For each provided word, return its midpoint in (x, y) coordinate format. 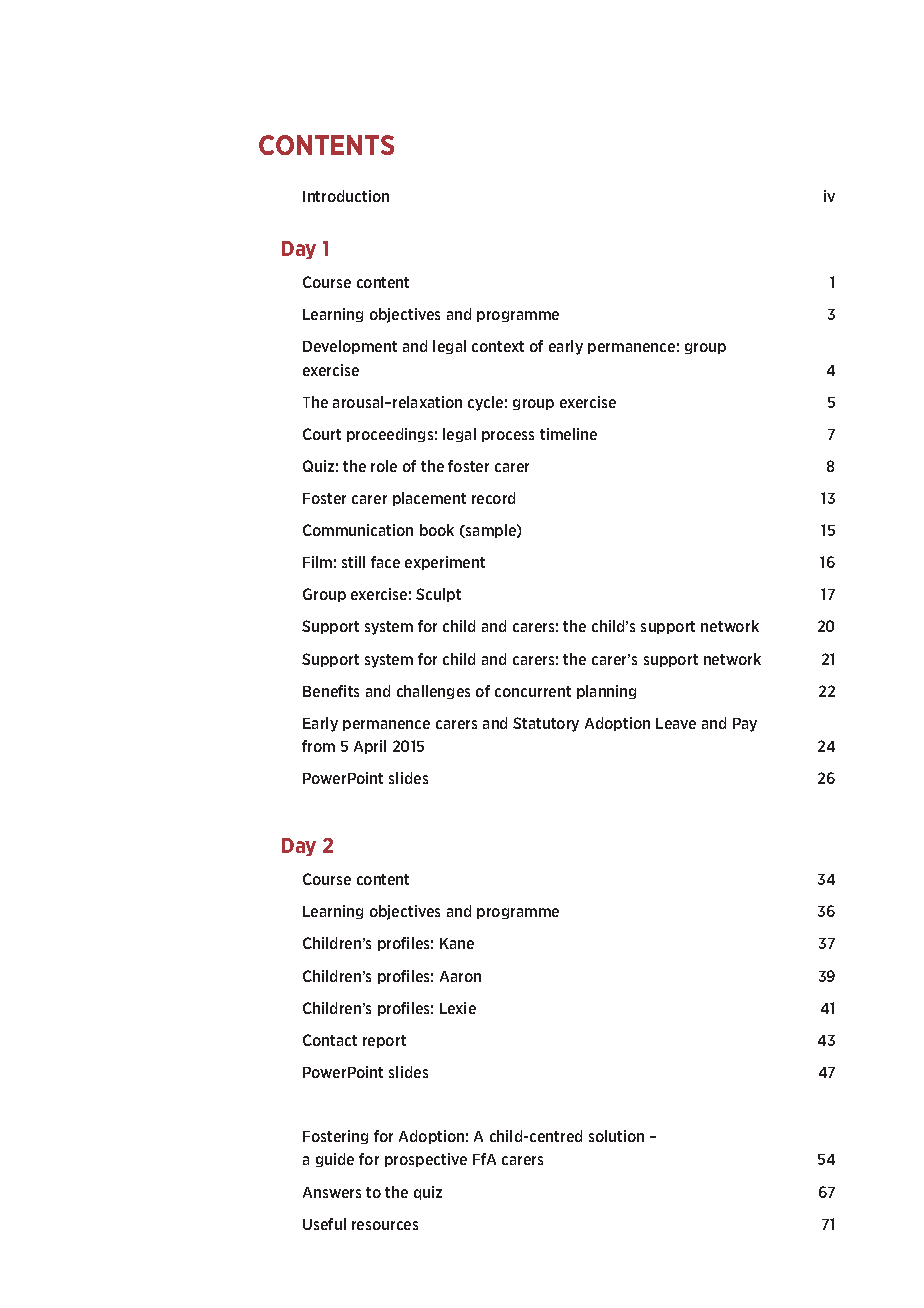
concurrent (533, 691)
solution (616, 1136)
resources (385, 1225)
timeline (568, 434)
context (498, 346)
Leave (676, 723)
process (508, 436)
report (384, 1041)
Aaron (460, 976)
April (370, 747)
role (384, 466)
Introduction (346, 196)
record (493, 498)
